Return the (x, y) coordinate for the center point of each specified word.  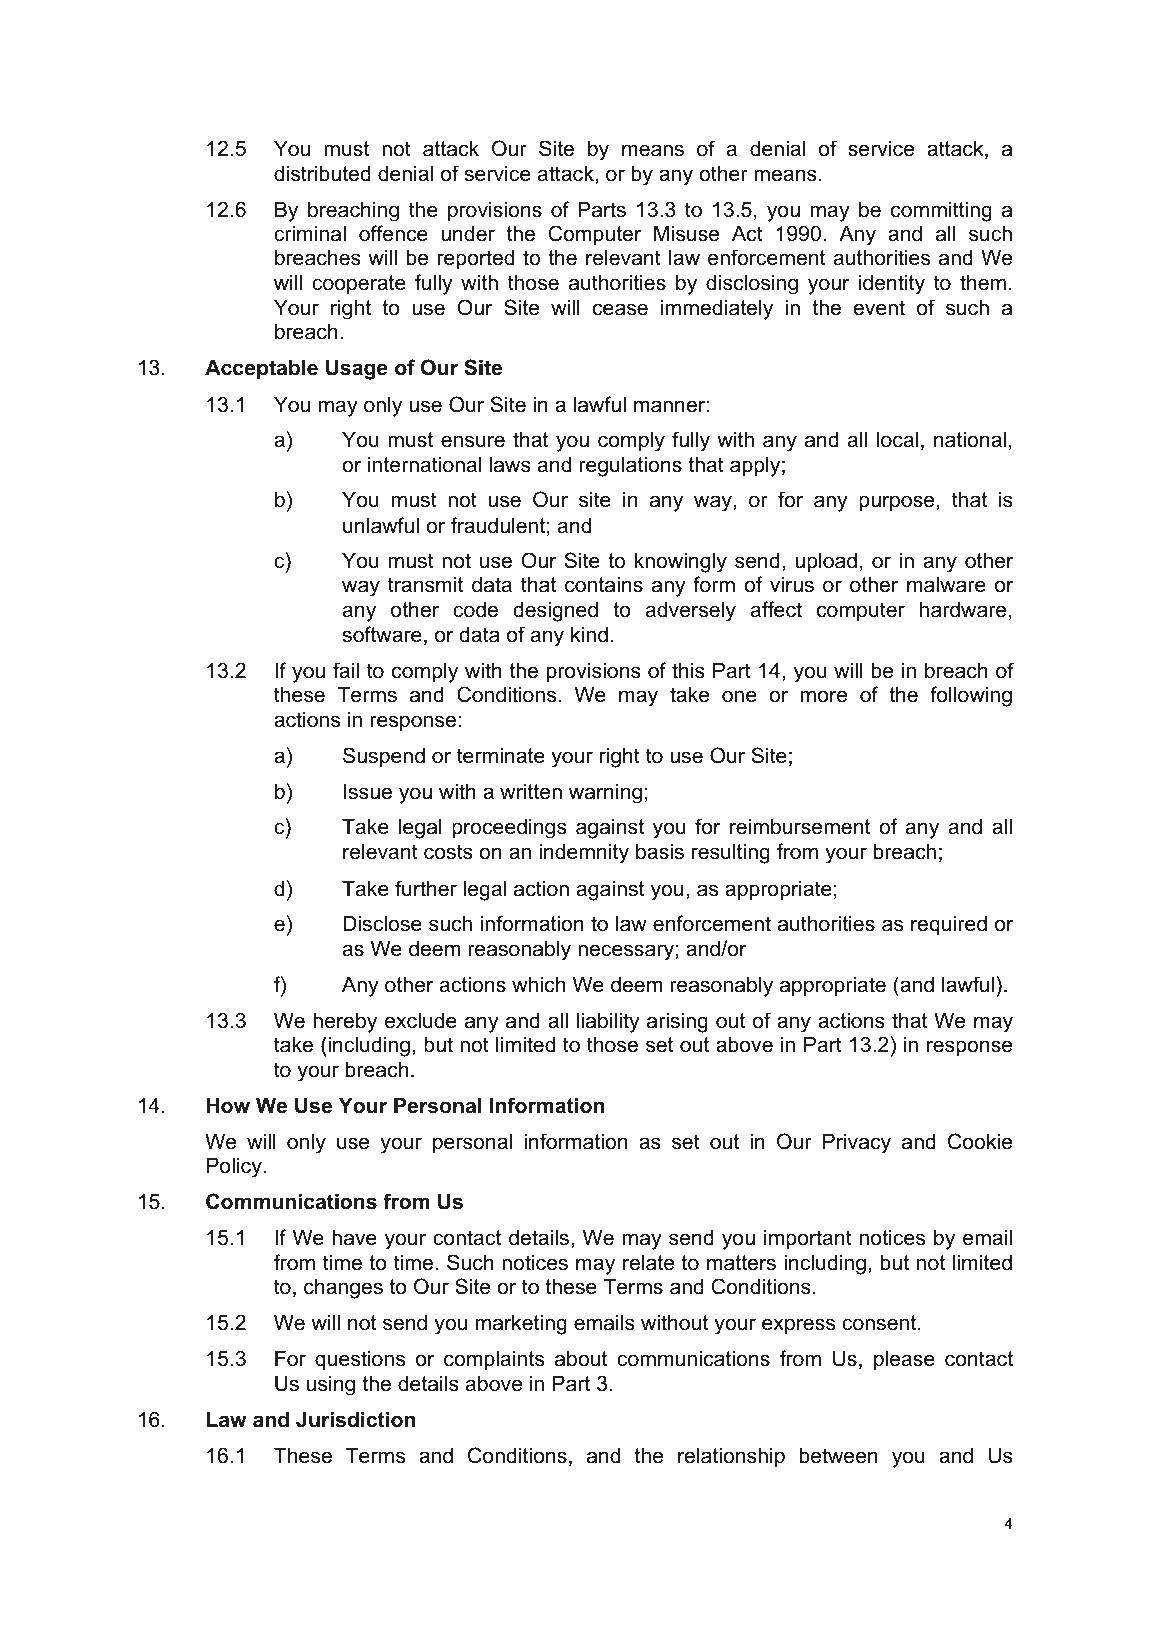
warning (605, 793)
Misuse (686, 233)
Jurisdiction (355, 1419)
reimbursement (800, 826)
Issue (368, 791)
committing (941, 211)
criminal (310, 233)
